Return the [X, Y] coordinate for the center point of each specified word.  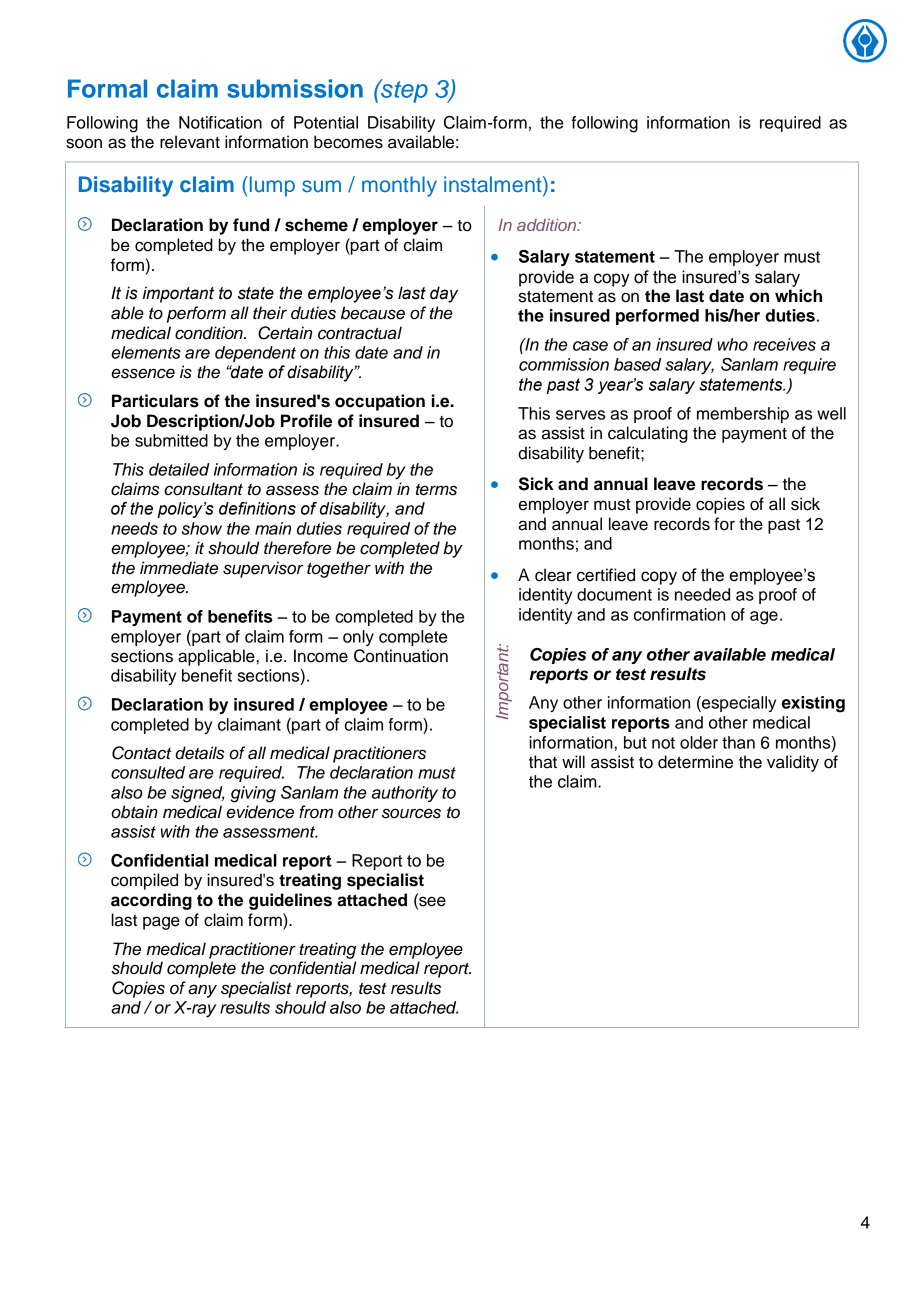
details [199, 753]
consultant [203, 489]
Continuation [401, 656]
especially [738, 704]
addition [548, 225]
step [403, 91]
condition [210, 333]
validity [793, 763]
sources [411, 813]
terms [436, 490]
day [444, 294]
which [798, 296]
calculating [648, 434]
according [151, 901]
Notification [220, 122]
